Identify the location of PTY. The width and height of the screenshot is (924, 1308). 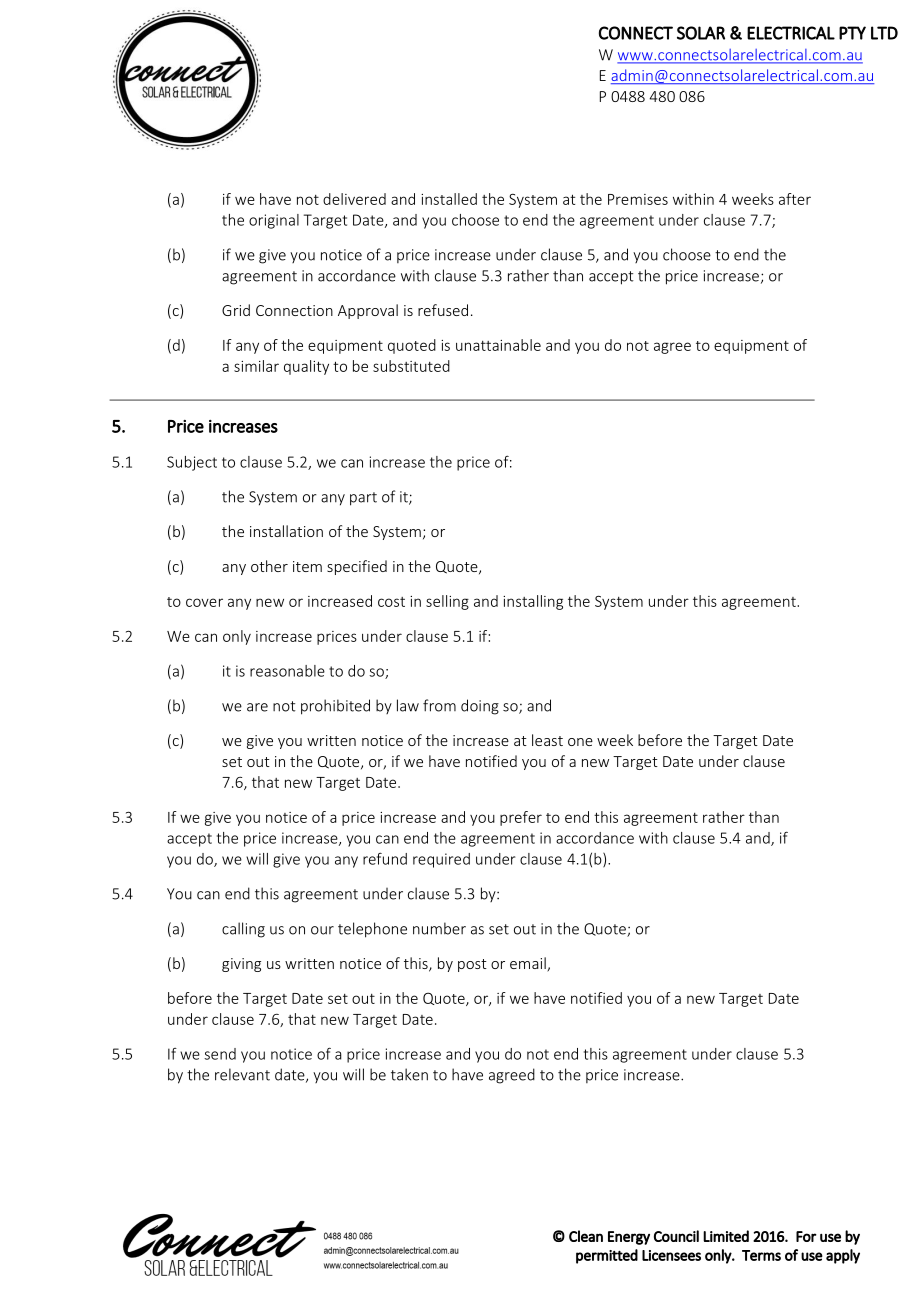
(852, 33).
